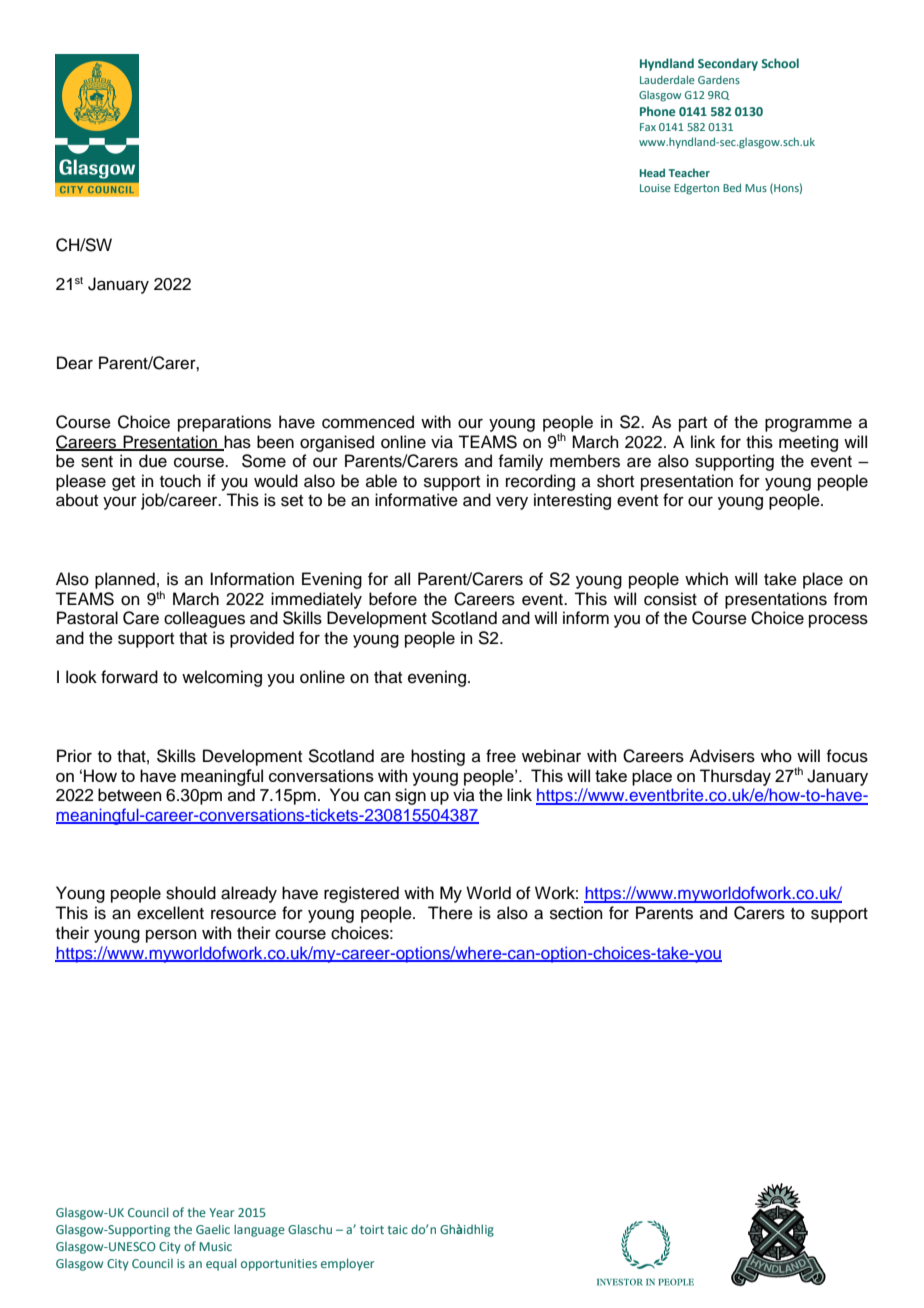 The height and width of the screenshot is (1308, 924). Describe the element at coordinates (129, 677) in the screenshot. I see `forward` at that location.
